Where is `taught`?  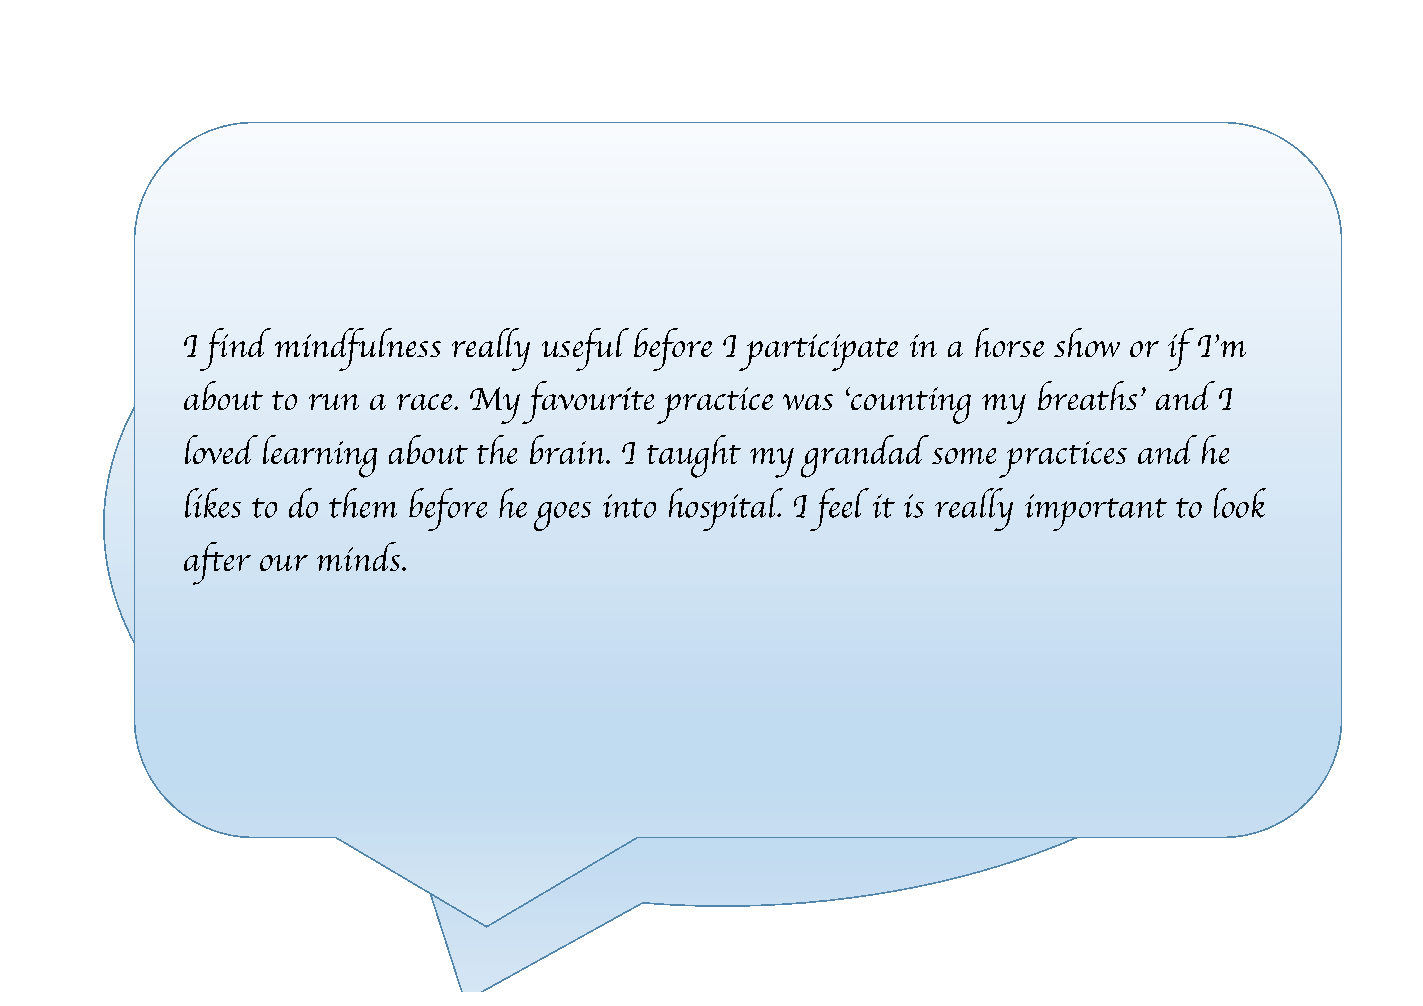 taught is located at coordinates (694, 456).
